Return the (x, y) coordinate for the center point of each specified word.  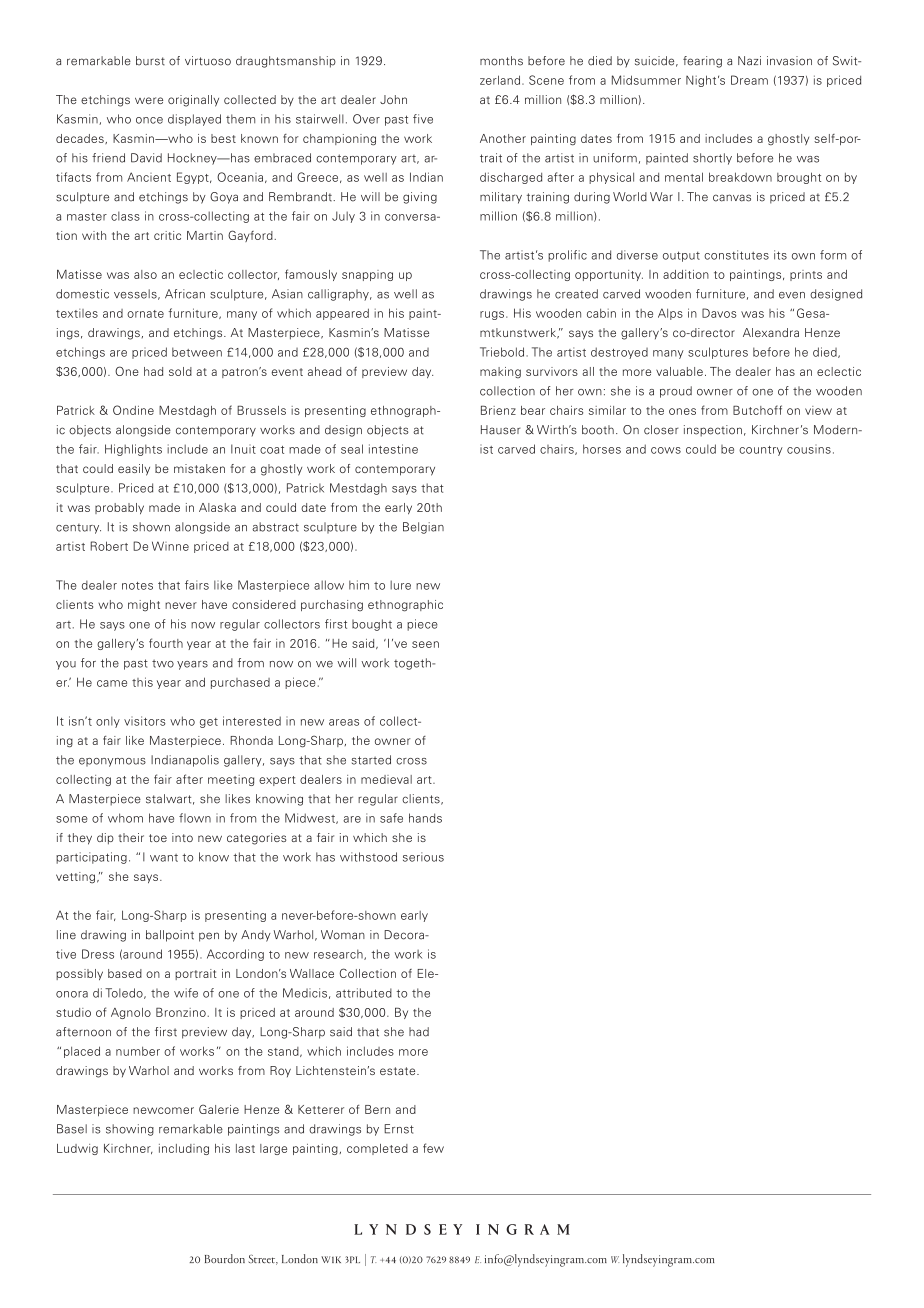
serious (423, 857)
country (761, 451)
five (423, 119)
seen (425, 644)
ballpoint (170, 936)
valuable (679, 371)
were (149, 100)
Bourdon (225, 1258)
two (163, 663)
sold (180, 371)
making (500, 373)
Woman (343, 935)
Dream (749, 80)
